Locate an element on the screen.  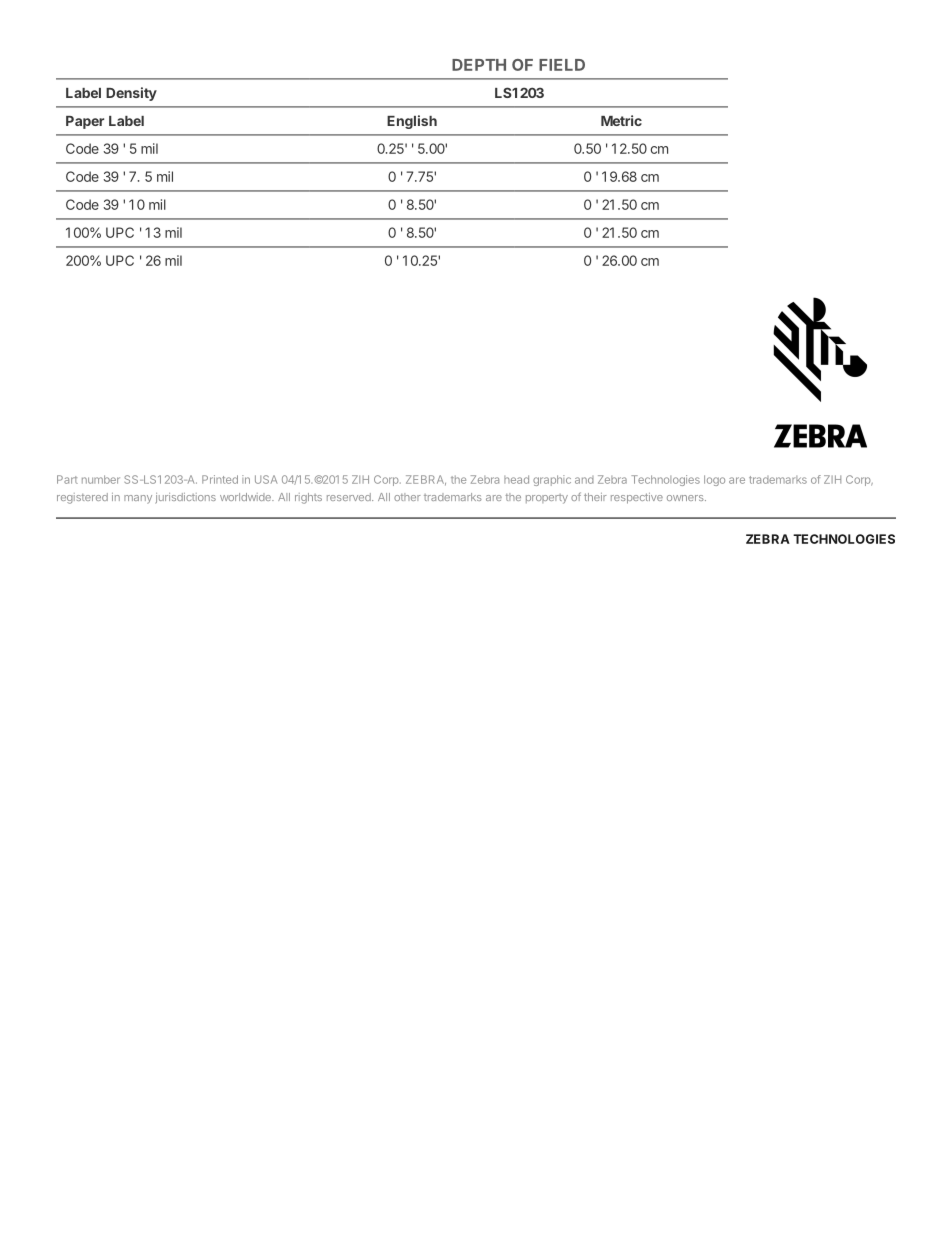
USA is located at coordinates (266, 479).
